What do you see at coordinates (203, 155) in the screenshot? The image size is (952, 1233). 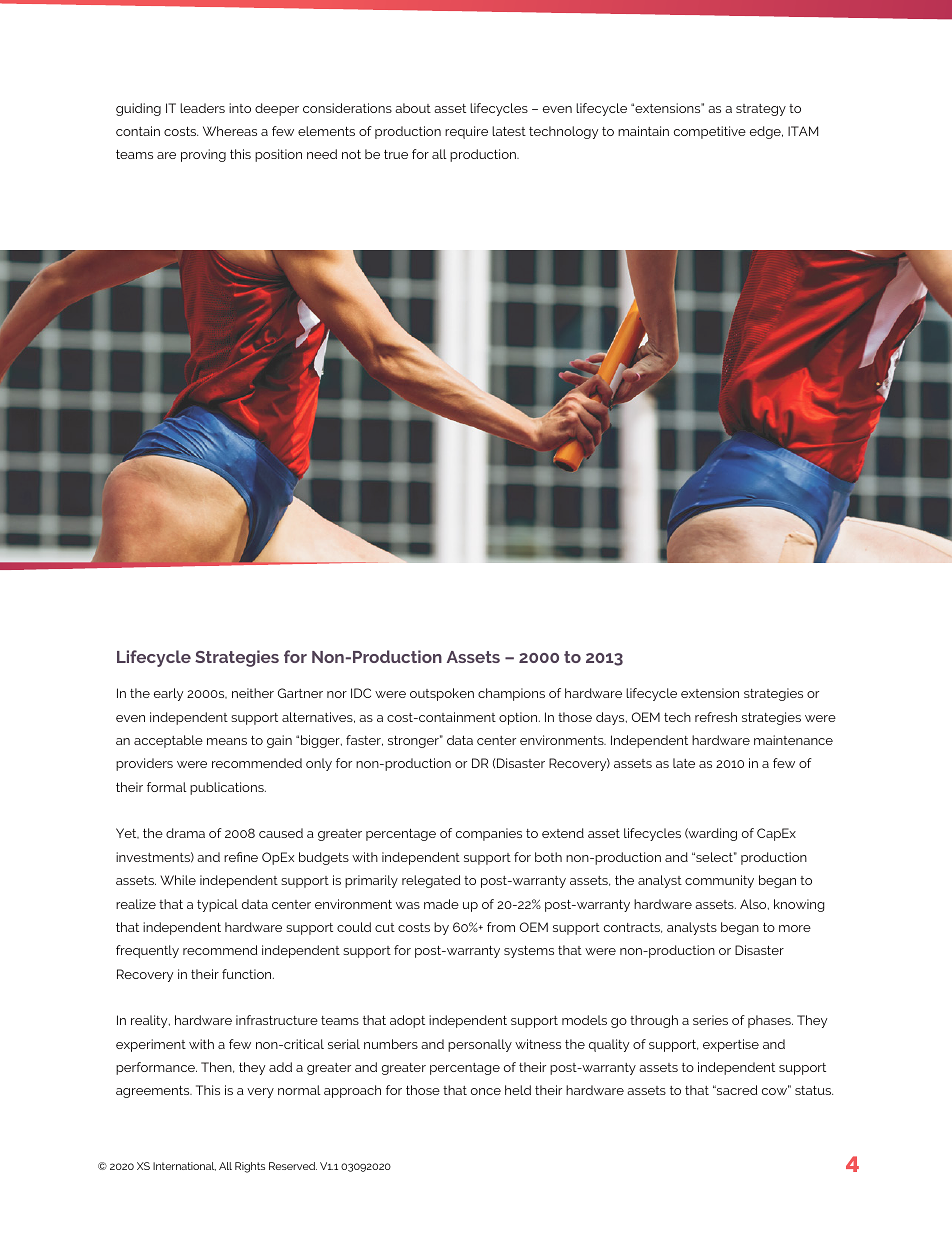 I see `proving` at bounding box center [203, 155].
